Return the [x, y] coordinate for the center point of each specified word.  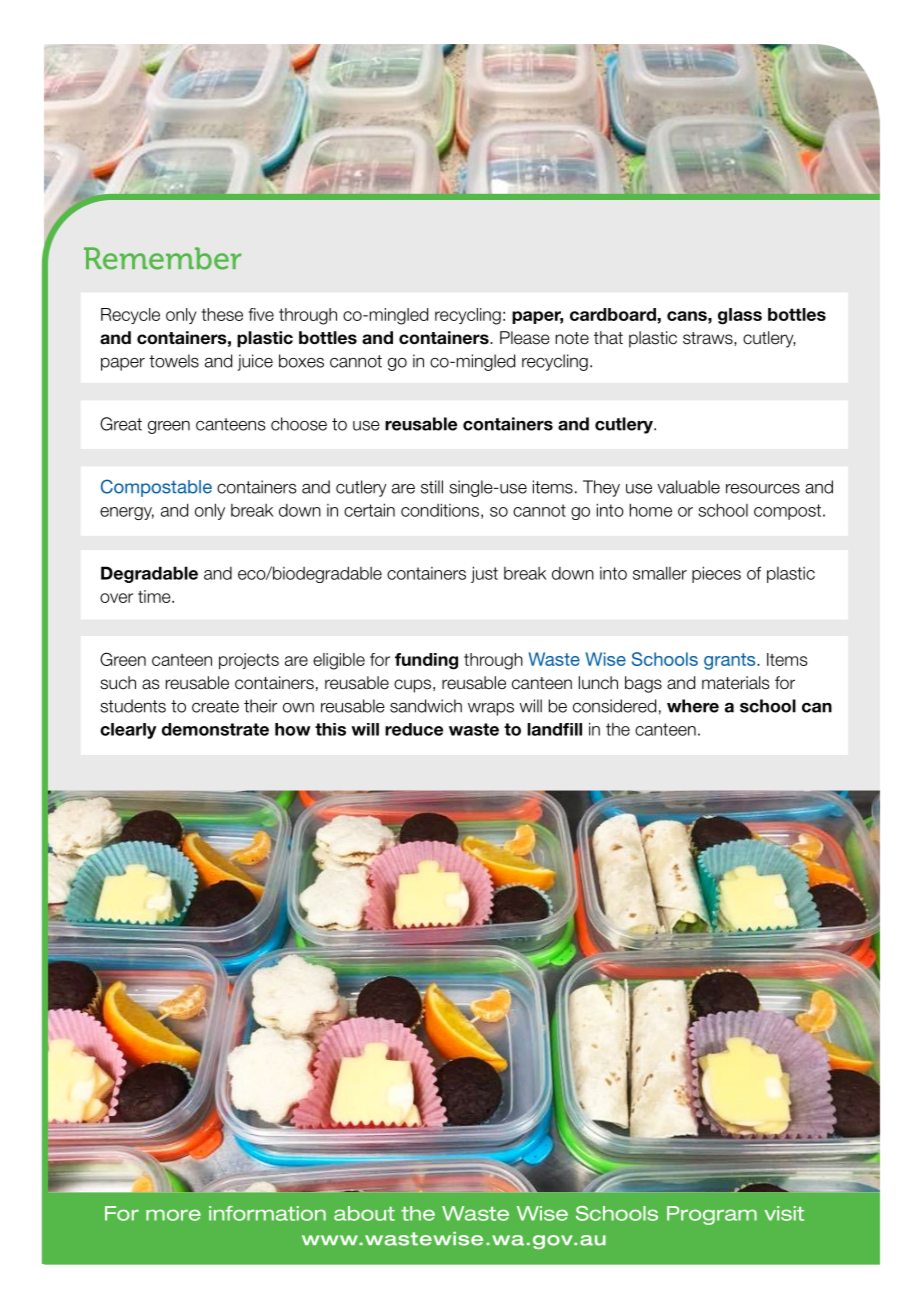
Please [525, 338]
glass [740, 316]
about [364, 1213]
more [173, 1215]
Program [712, 1215]
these [222, 314]
